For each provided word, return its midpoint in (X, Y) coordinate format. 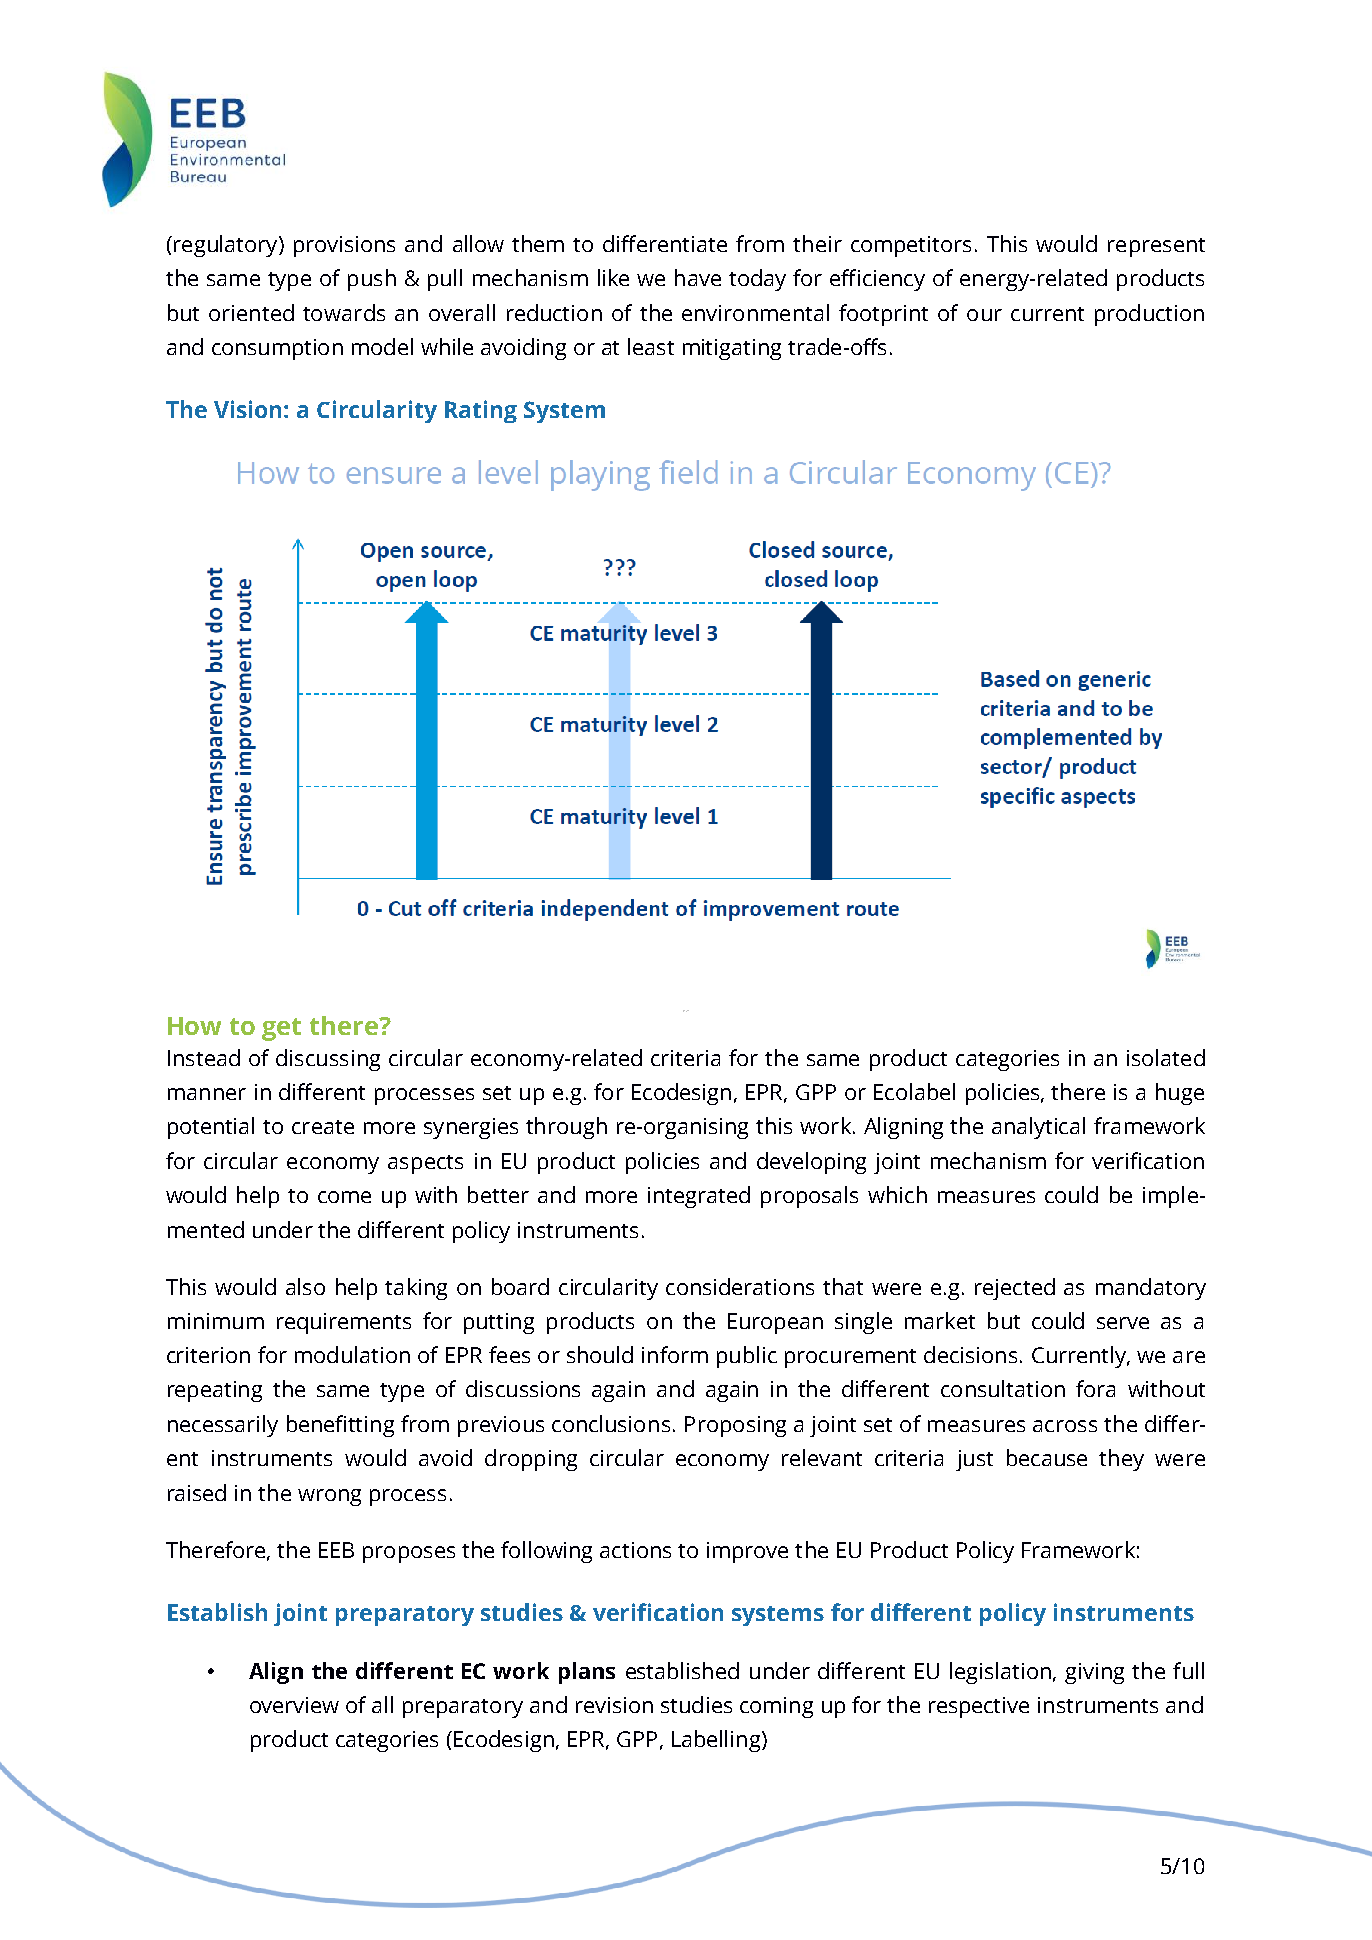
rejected (1015, 1289)
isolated (1166, 1057)
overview (294, 1705)
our (984, 315)
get (281, 1029)
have (698, 277)
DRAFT (686, 1011)
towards (344, 312)
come (344, 1197)
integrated (699, 1197)
